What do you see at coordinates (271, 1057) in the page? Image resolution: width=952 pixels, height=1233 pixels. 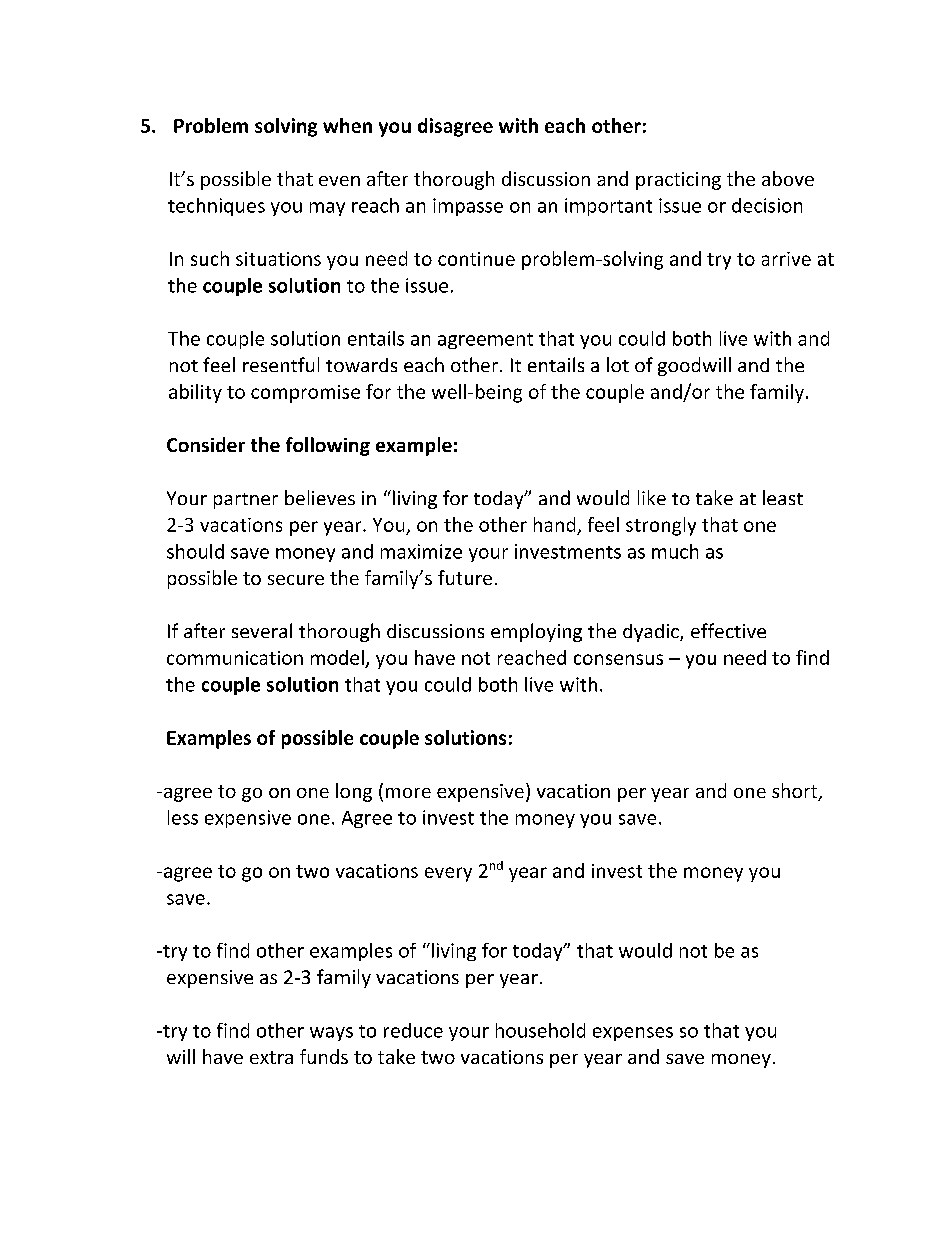 I see `extra` at bounding box center [271, 1057].
